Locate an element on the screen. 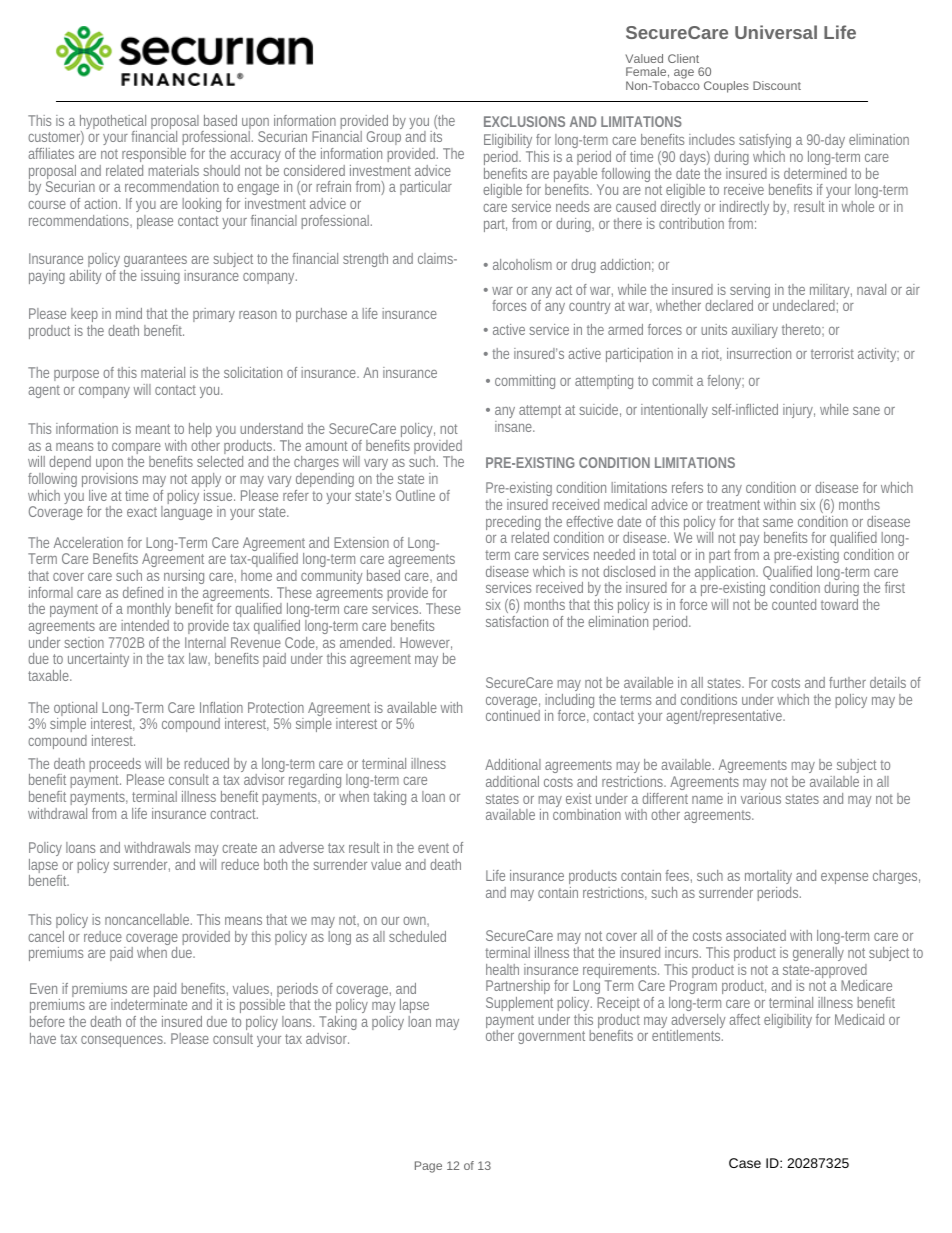 The width and height of the screenshot is (952, 1233). Page is located at coordinates (428, 1167).
